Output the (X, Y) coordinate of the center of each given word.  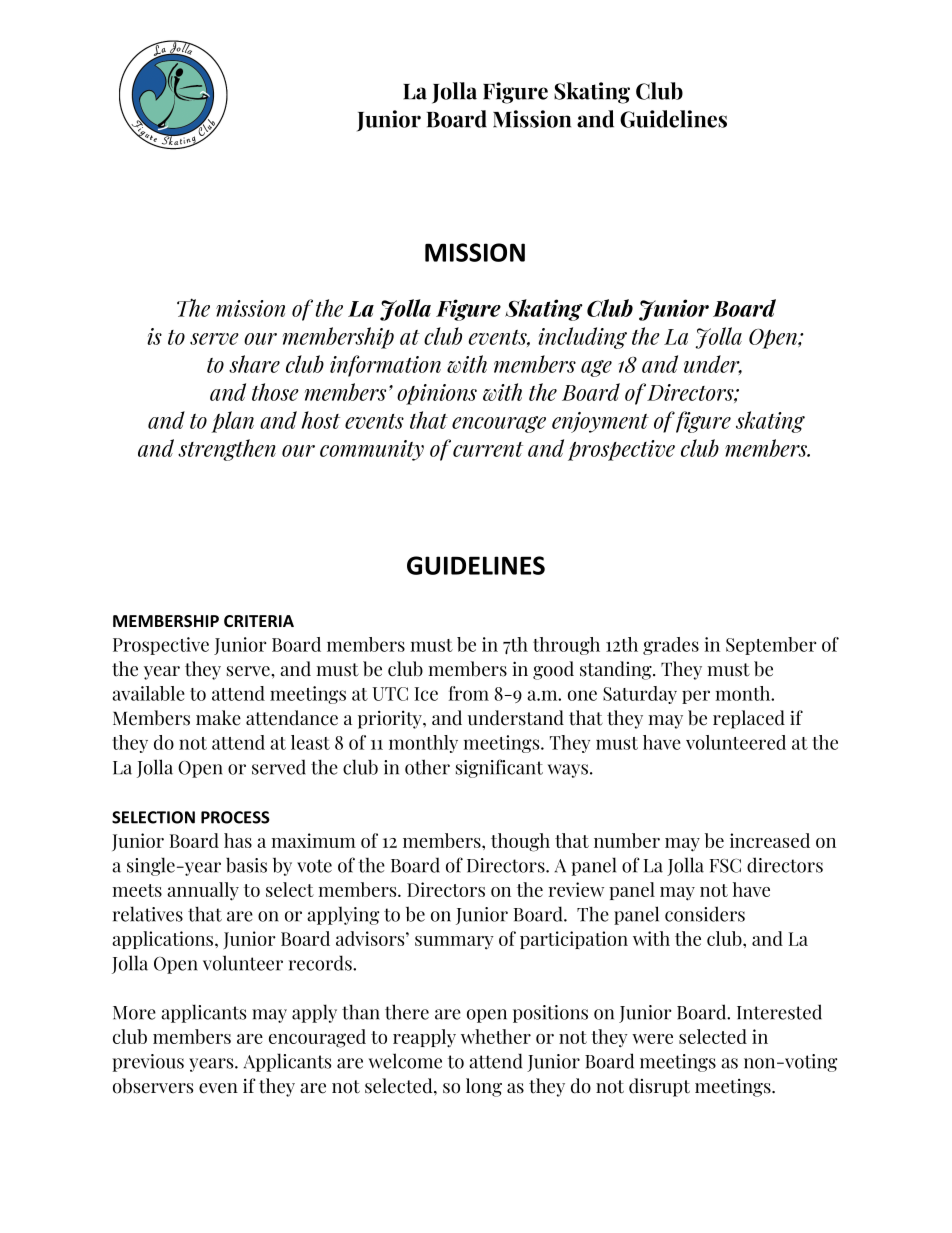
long (484, 1087)
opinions (437, 394)
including (582, 338)
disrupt (659, 1087)
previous (148, 1063)
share (254, 364)
